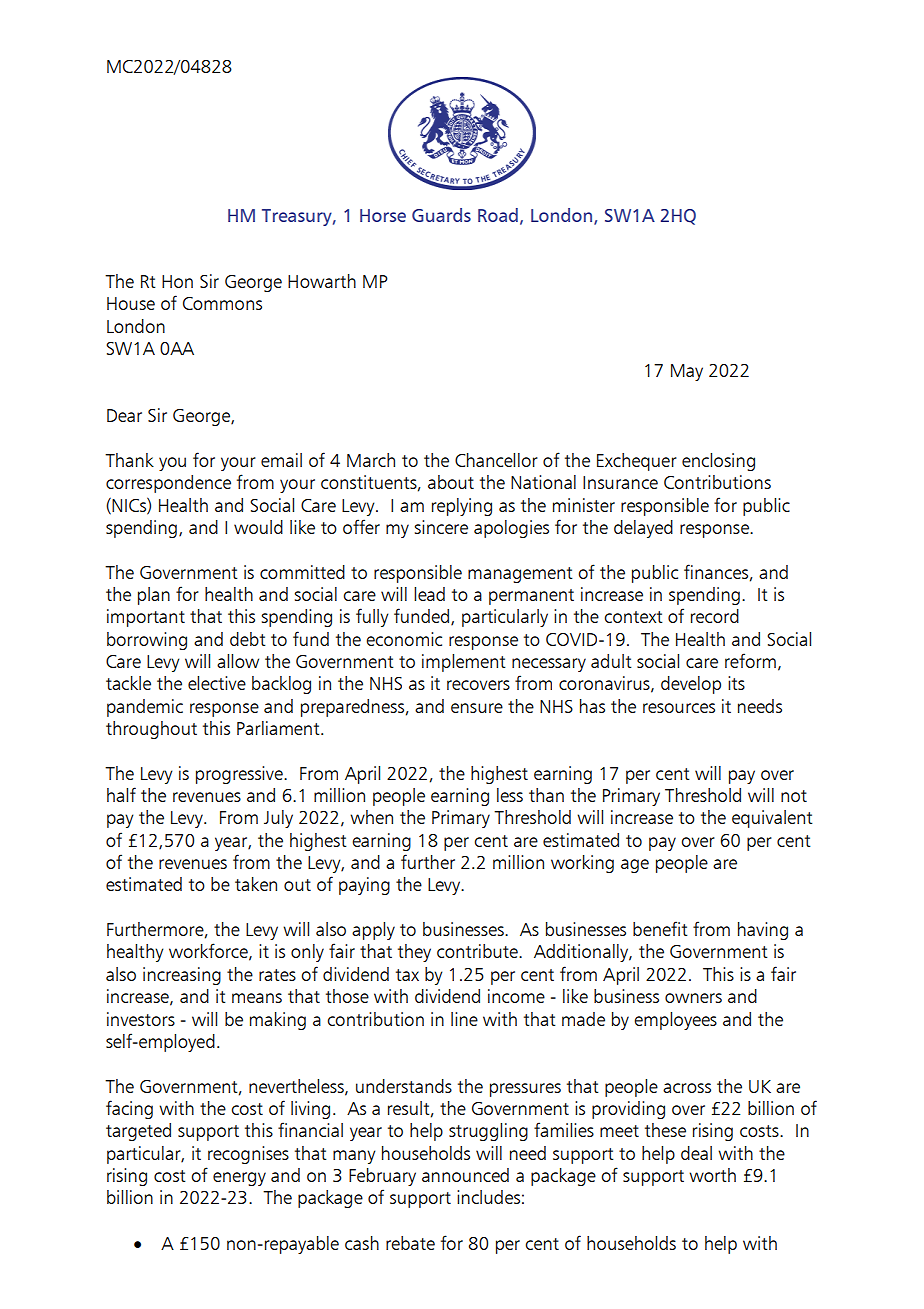 The image size is (924, 1309). What do you see at coordinates (693, 998) in the screenshot?
I see `owners` at bounding box center [693, 998].
